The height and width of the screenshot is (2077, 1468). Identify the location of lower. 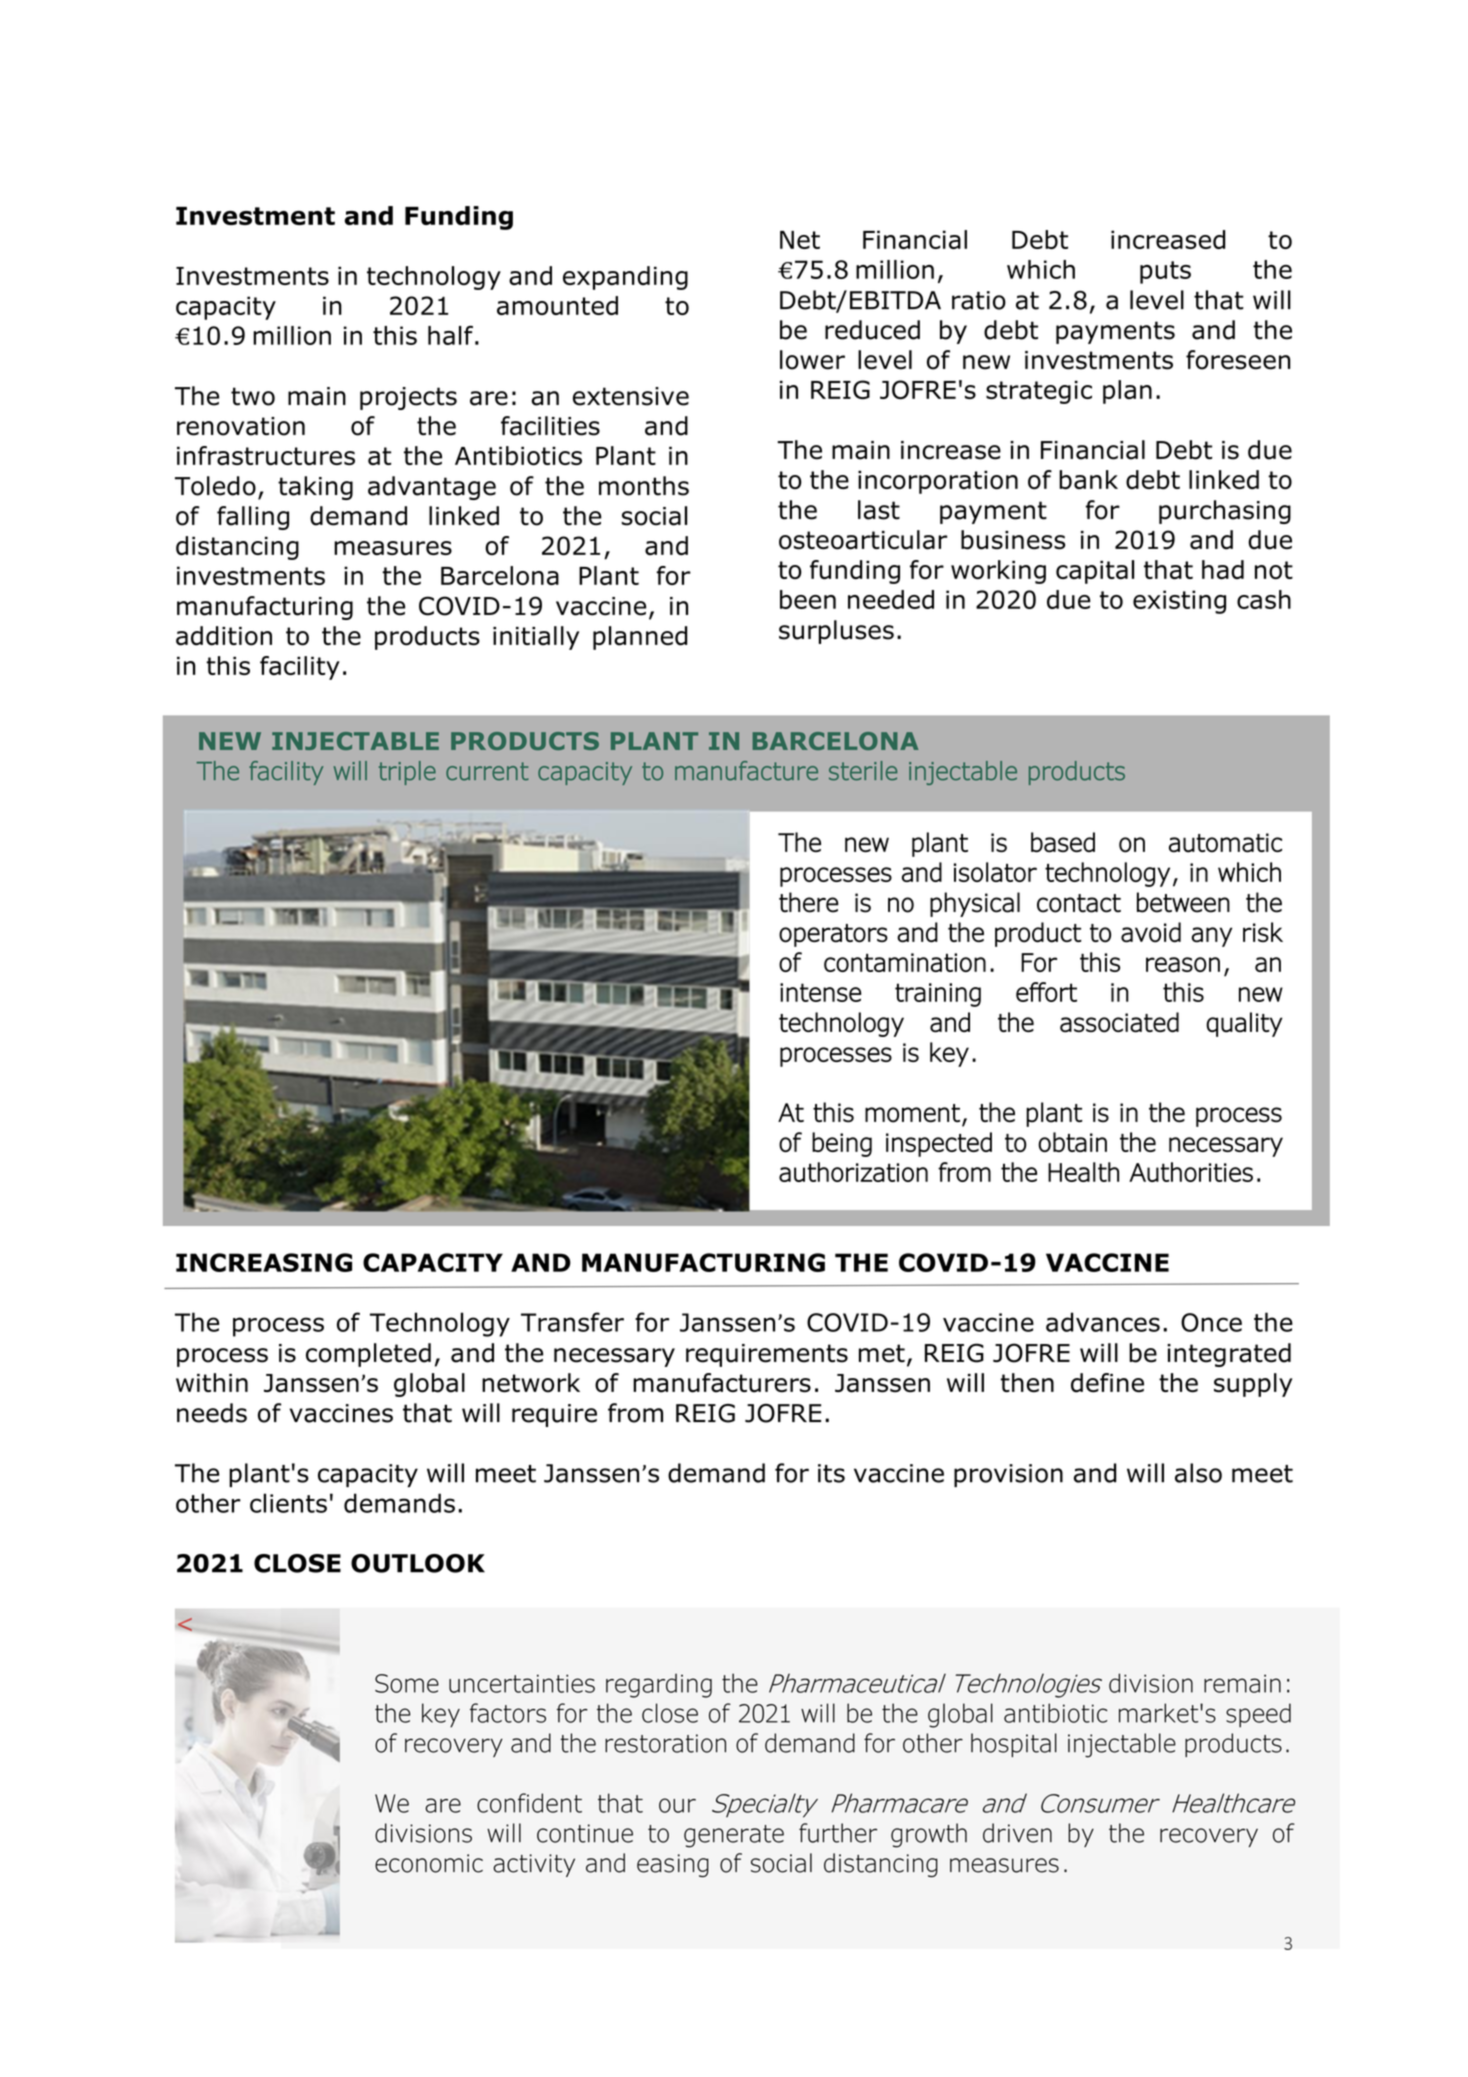
(812, 360).
